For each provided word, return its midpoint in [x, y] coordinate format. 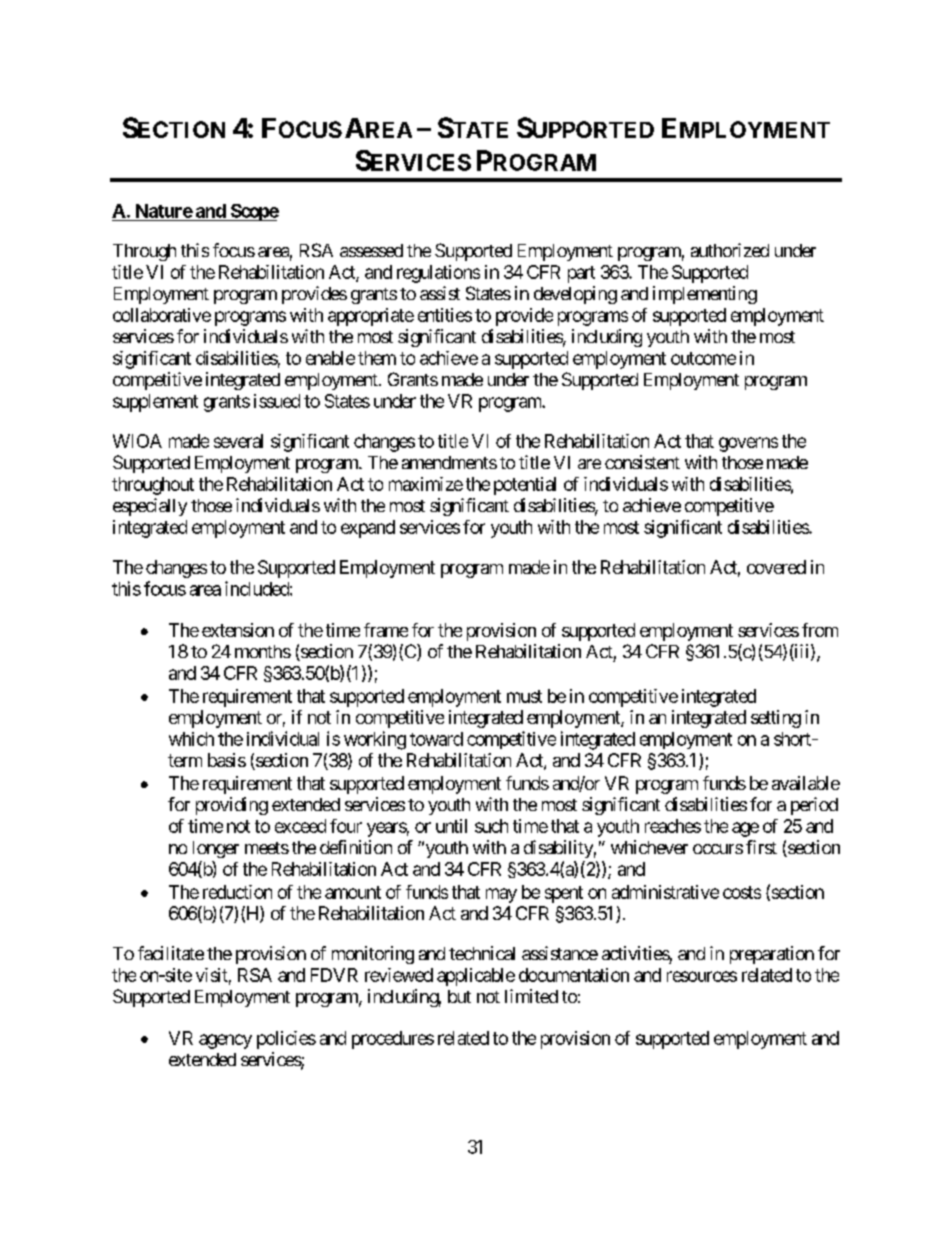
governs [748, 444]
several [238, 441]
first [761, 847]
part [581, 274]
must [524, 696]
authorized [730, 250]
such [491, 826]
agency [225, 1041]
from [820, 630]
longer [216, 849]
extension [238, 630]
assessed [371, 250]
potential [525, 486]
